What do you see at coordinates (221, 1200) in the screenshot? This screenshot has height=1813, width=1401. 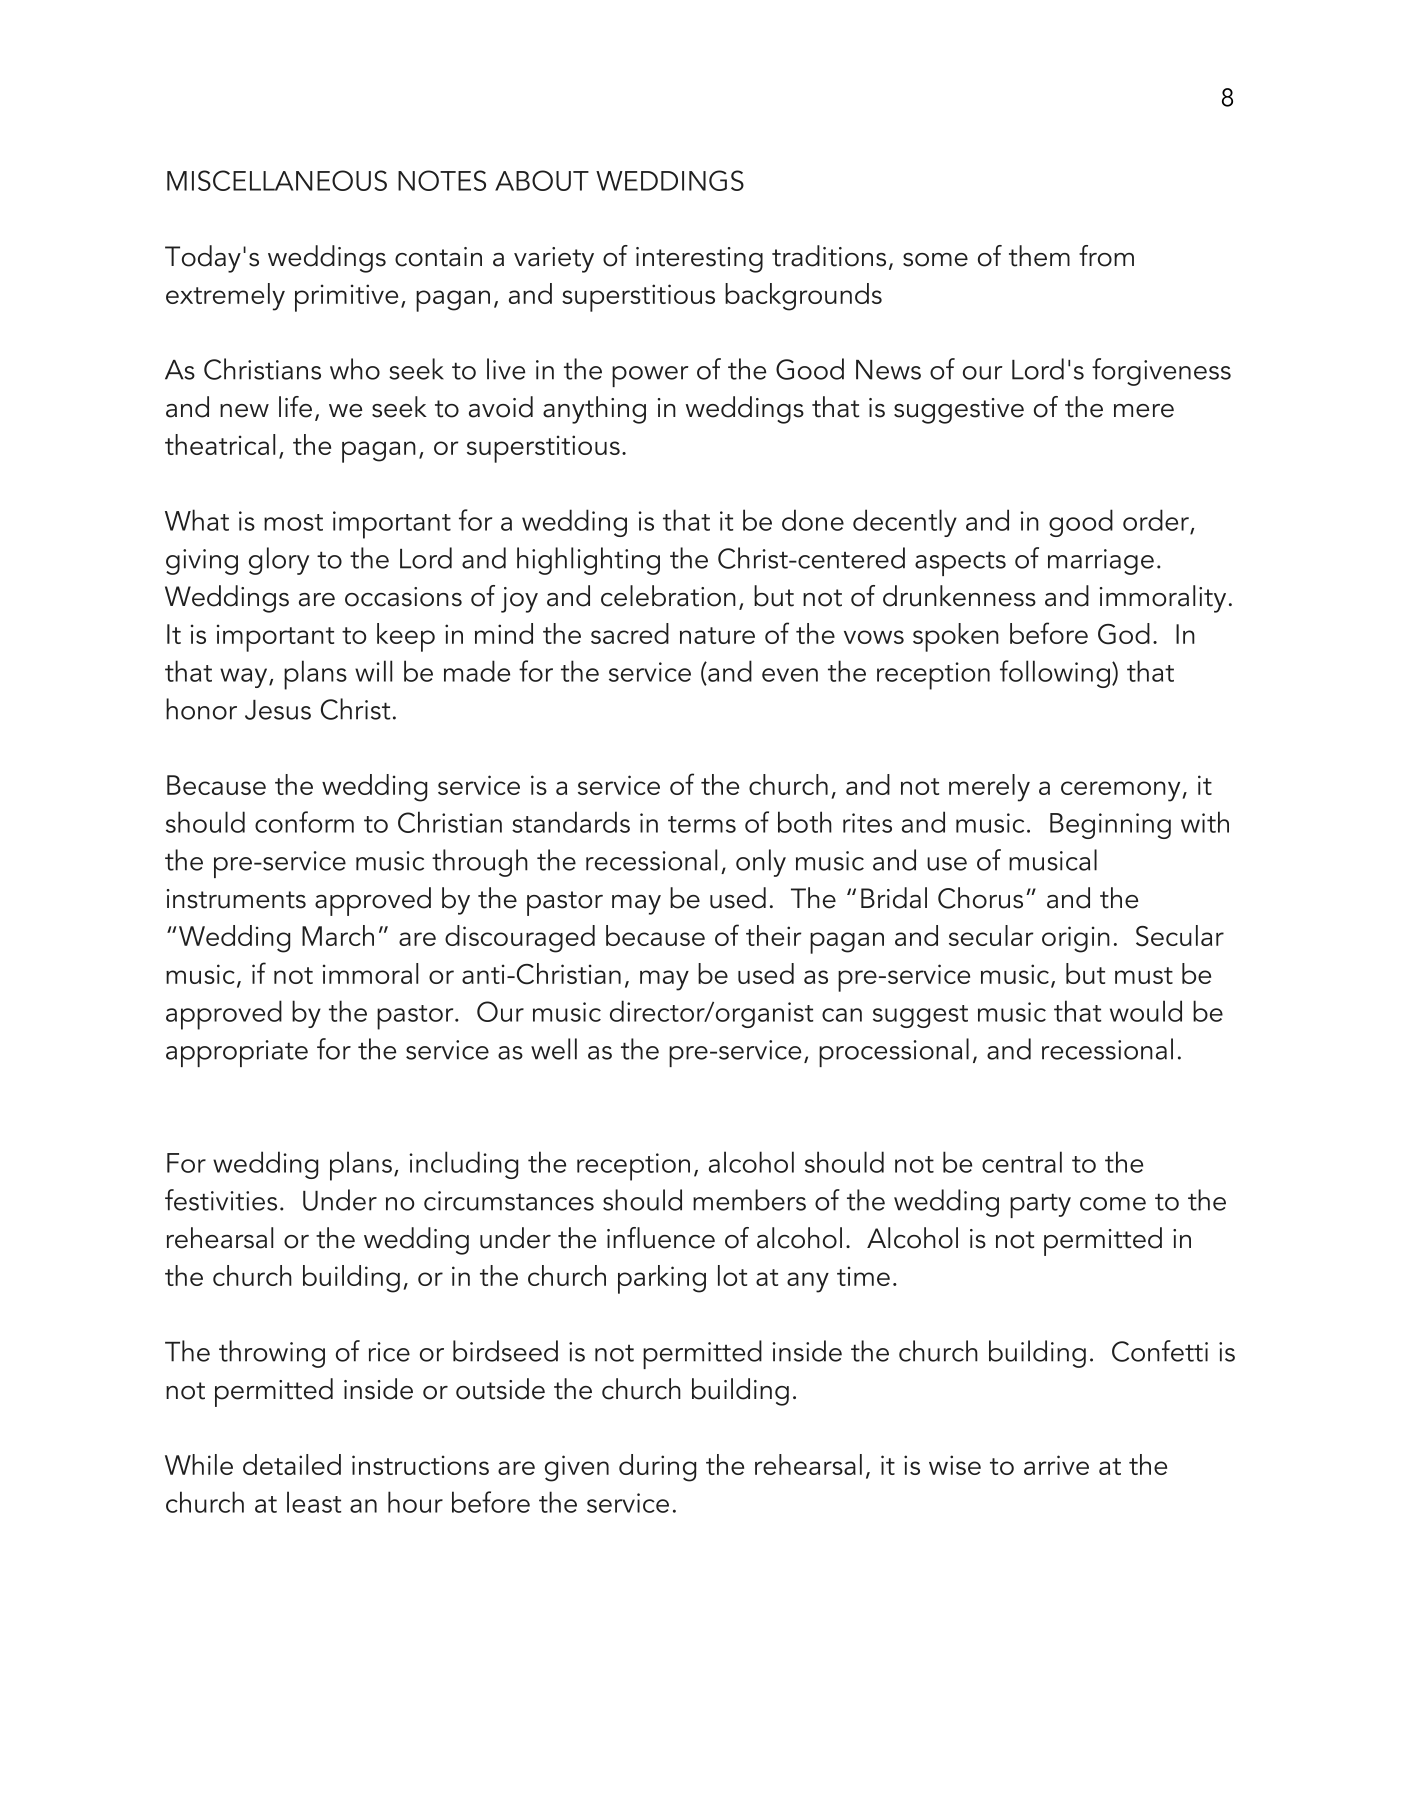 I see `festivities` at bounding box center [221, 1200].
